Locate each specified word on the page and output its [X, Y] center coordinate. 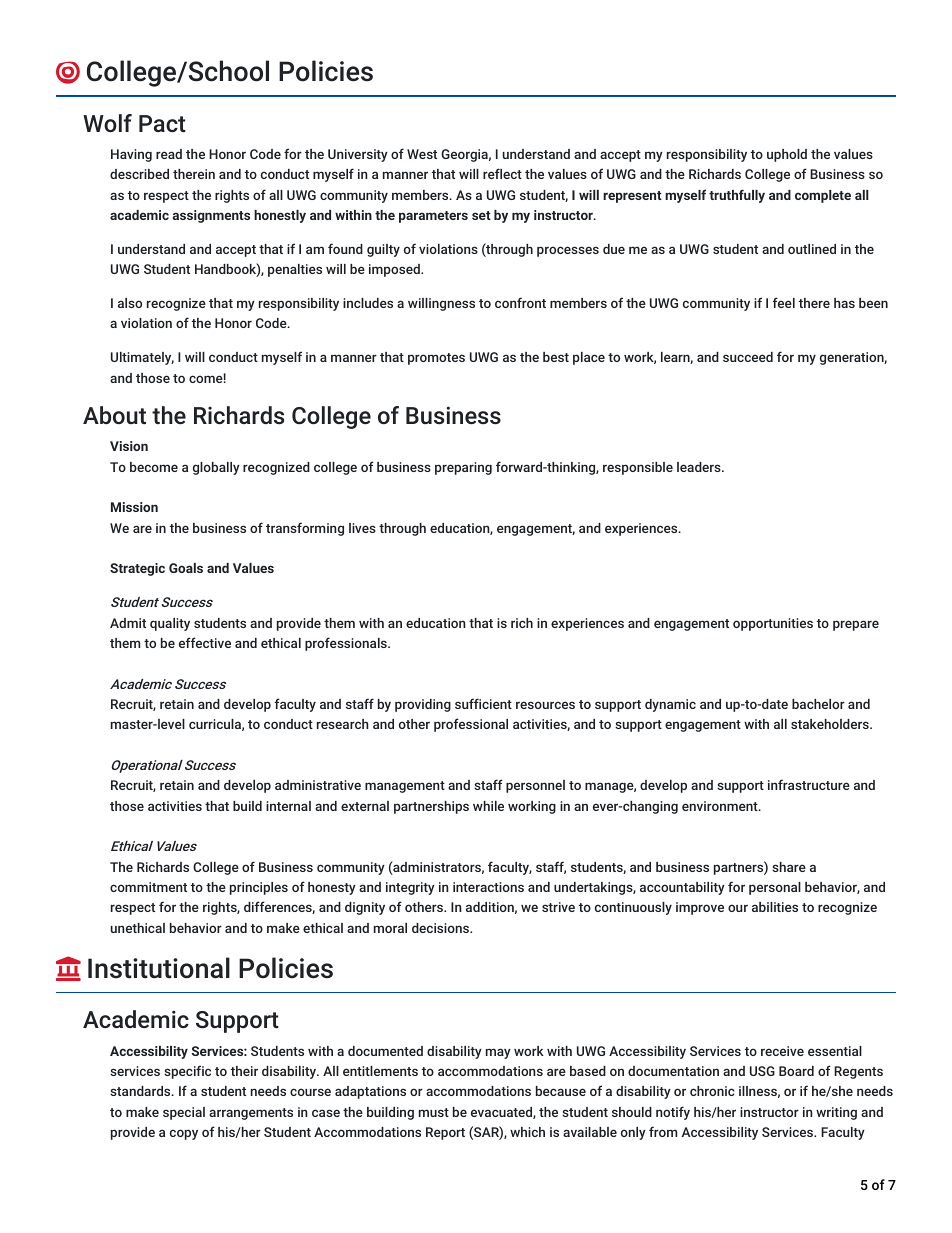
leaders [700, 467]
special [184, 1113]
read [169, 154]
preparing [463, 468]
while [488, 806]
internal [288, 806]
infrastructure [809, 784]
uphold [787, 155]
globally [216, 468]
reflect [502, 173]
